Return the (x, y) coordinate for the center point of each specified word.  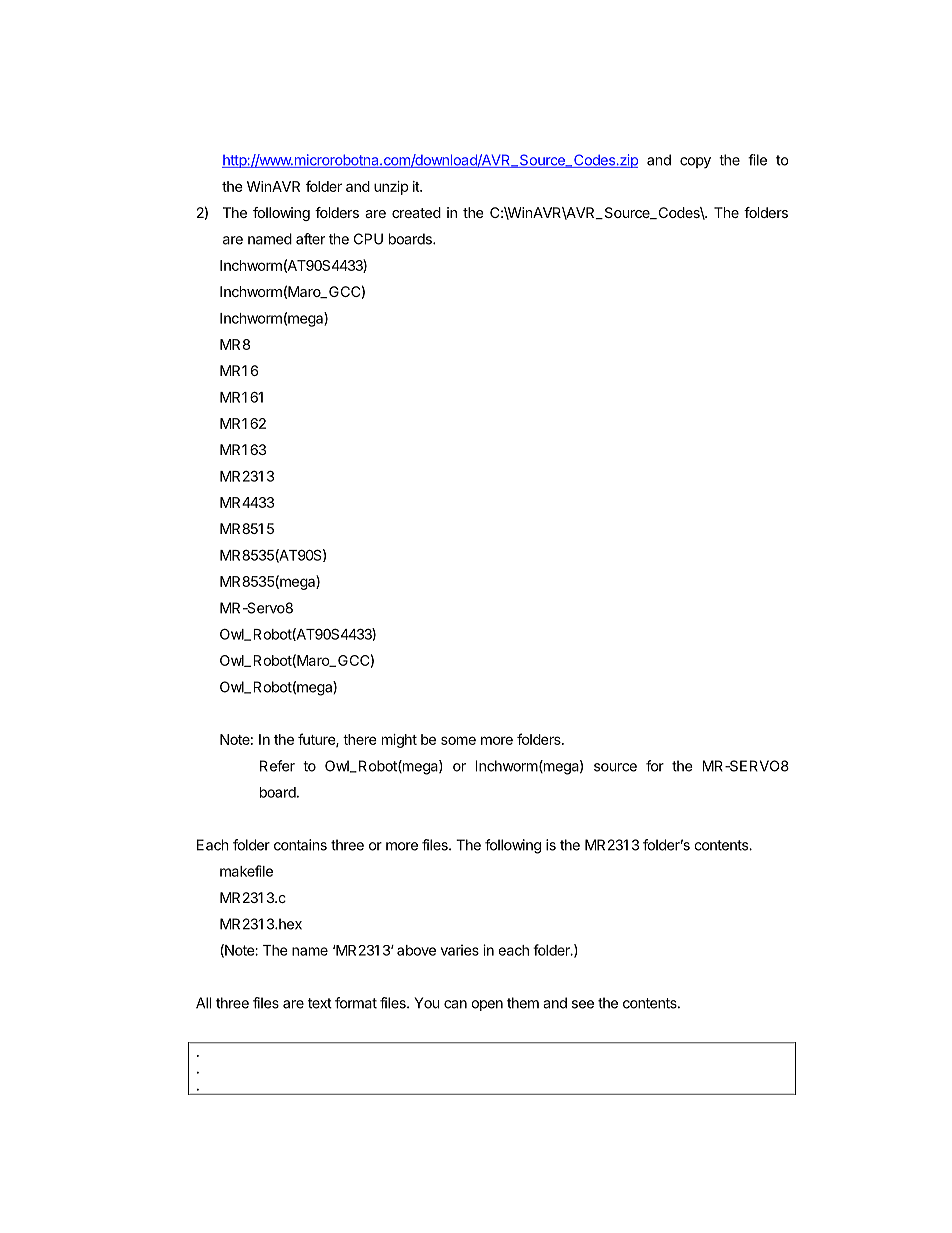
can (455, 1004)
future (317, 740)
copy (695, 162)
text (320, 1003)
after (310, 239)
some (458, 740)
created (416, 212)
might (399, 741)
